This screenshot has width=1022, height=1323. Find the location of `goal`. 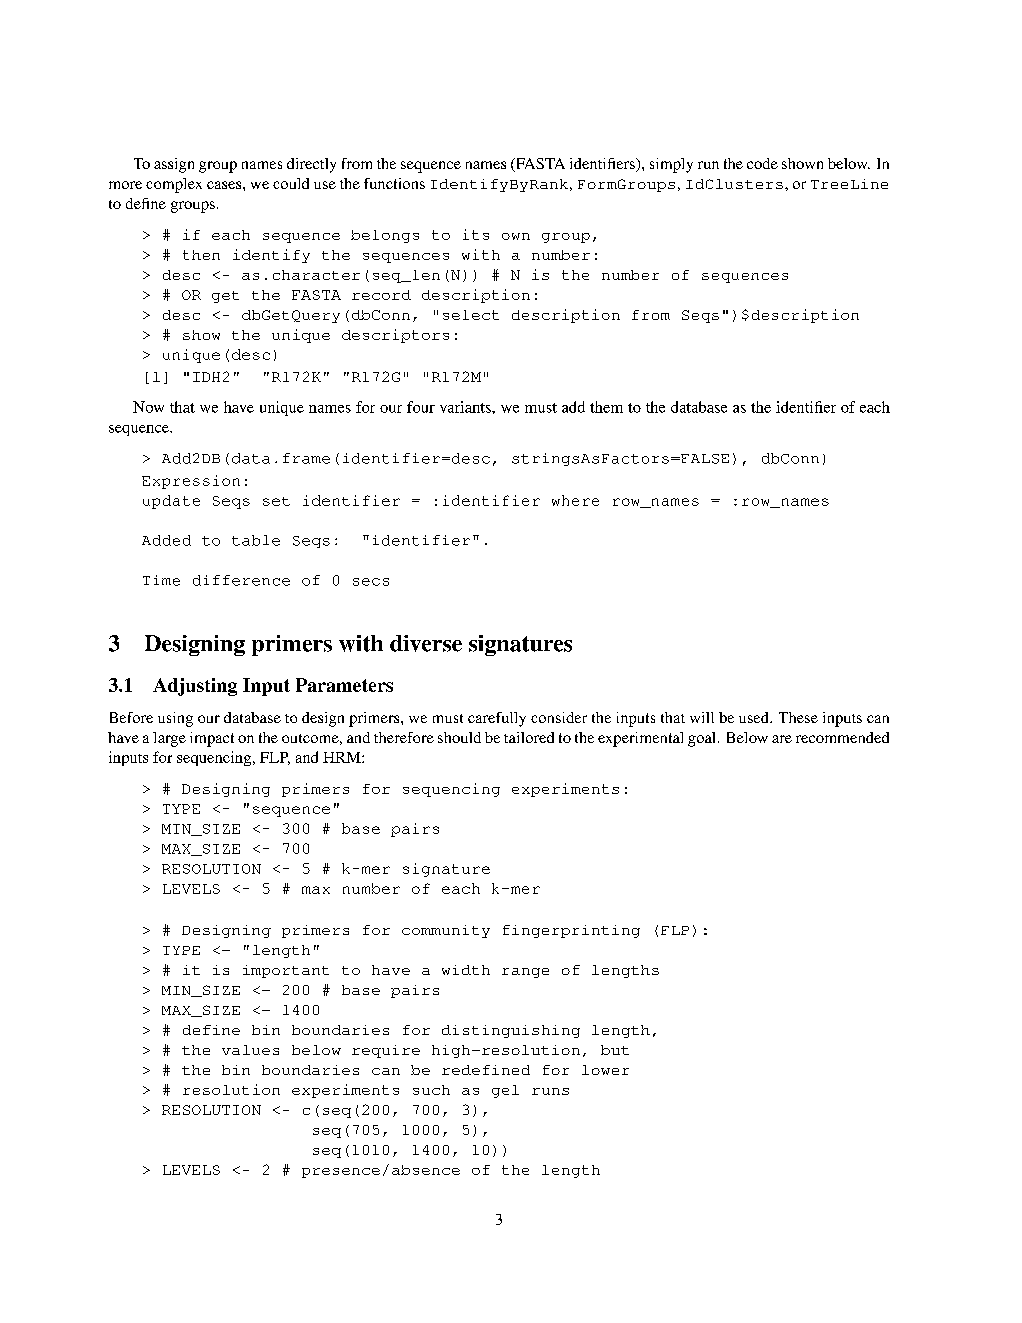

goal is located at coordinates (703, 739).
